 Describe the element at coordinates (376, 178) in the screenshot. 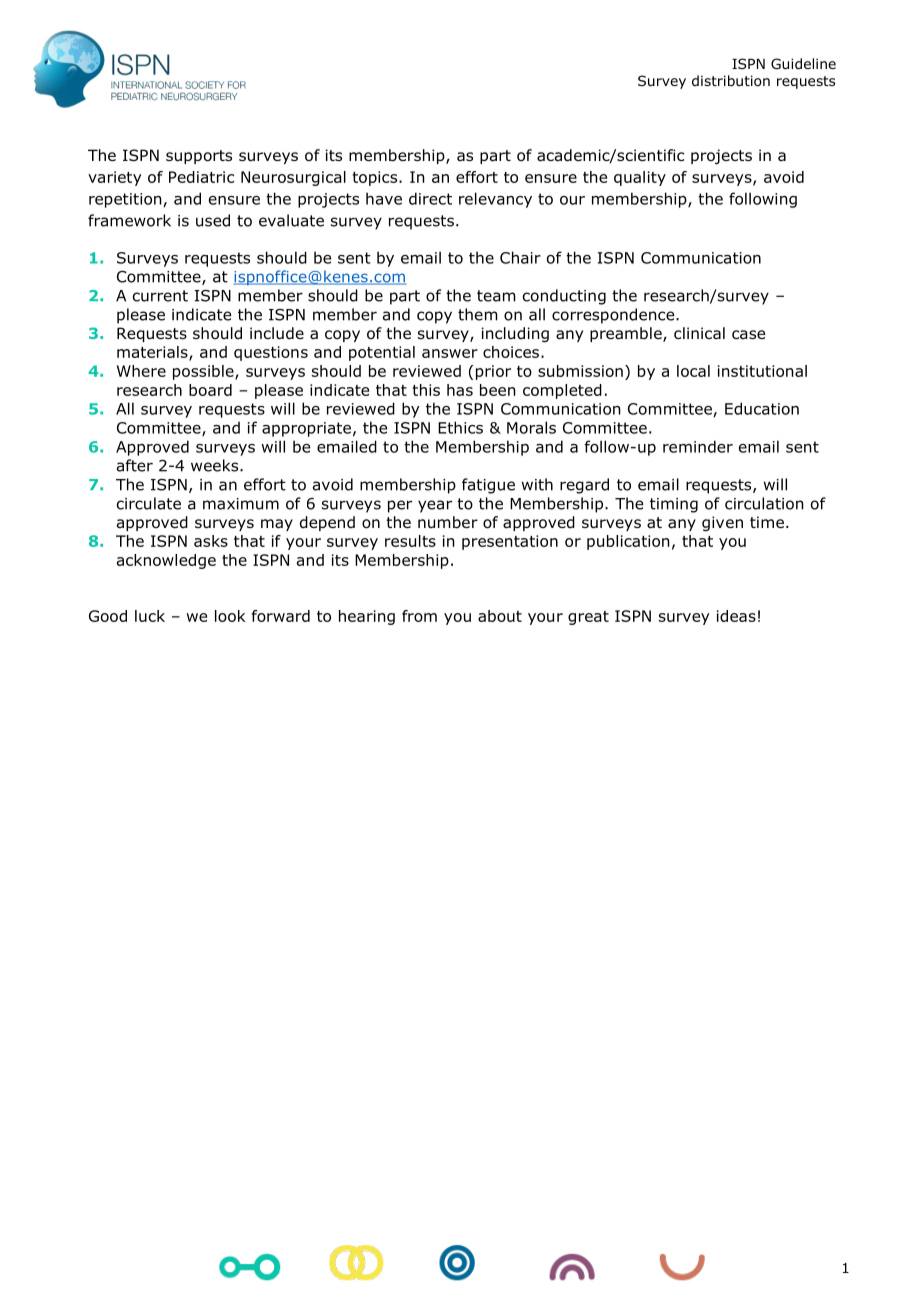

I see `topics` at that location.
